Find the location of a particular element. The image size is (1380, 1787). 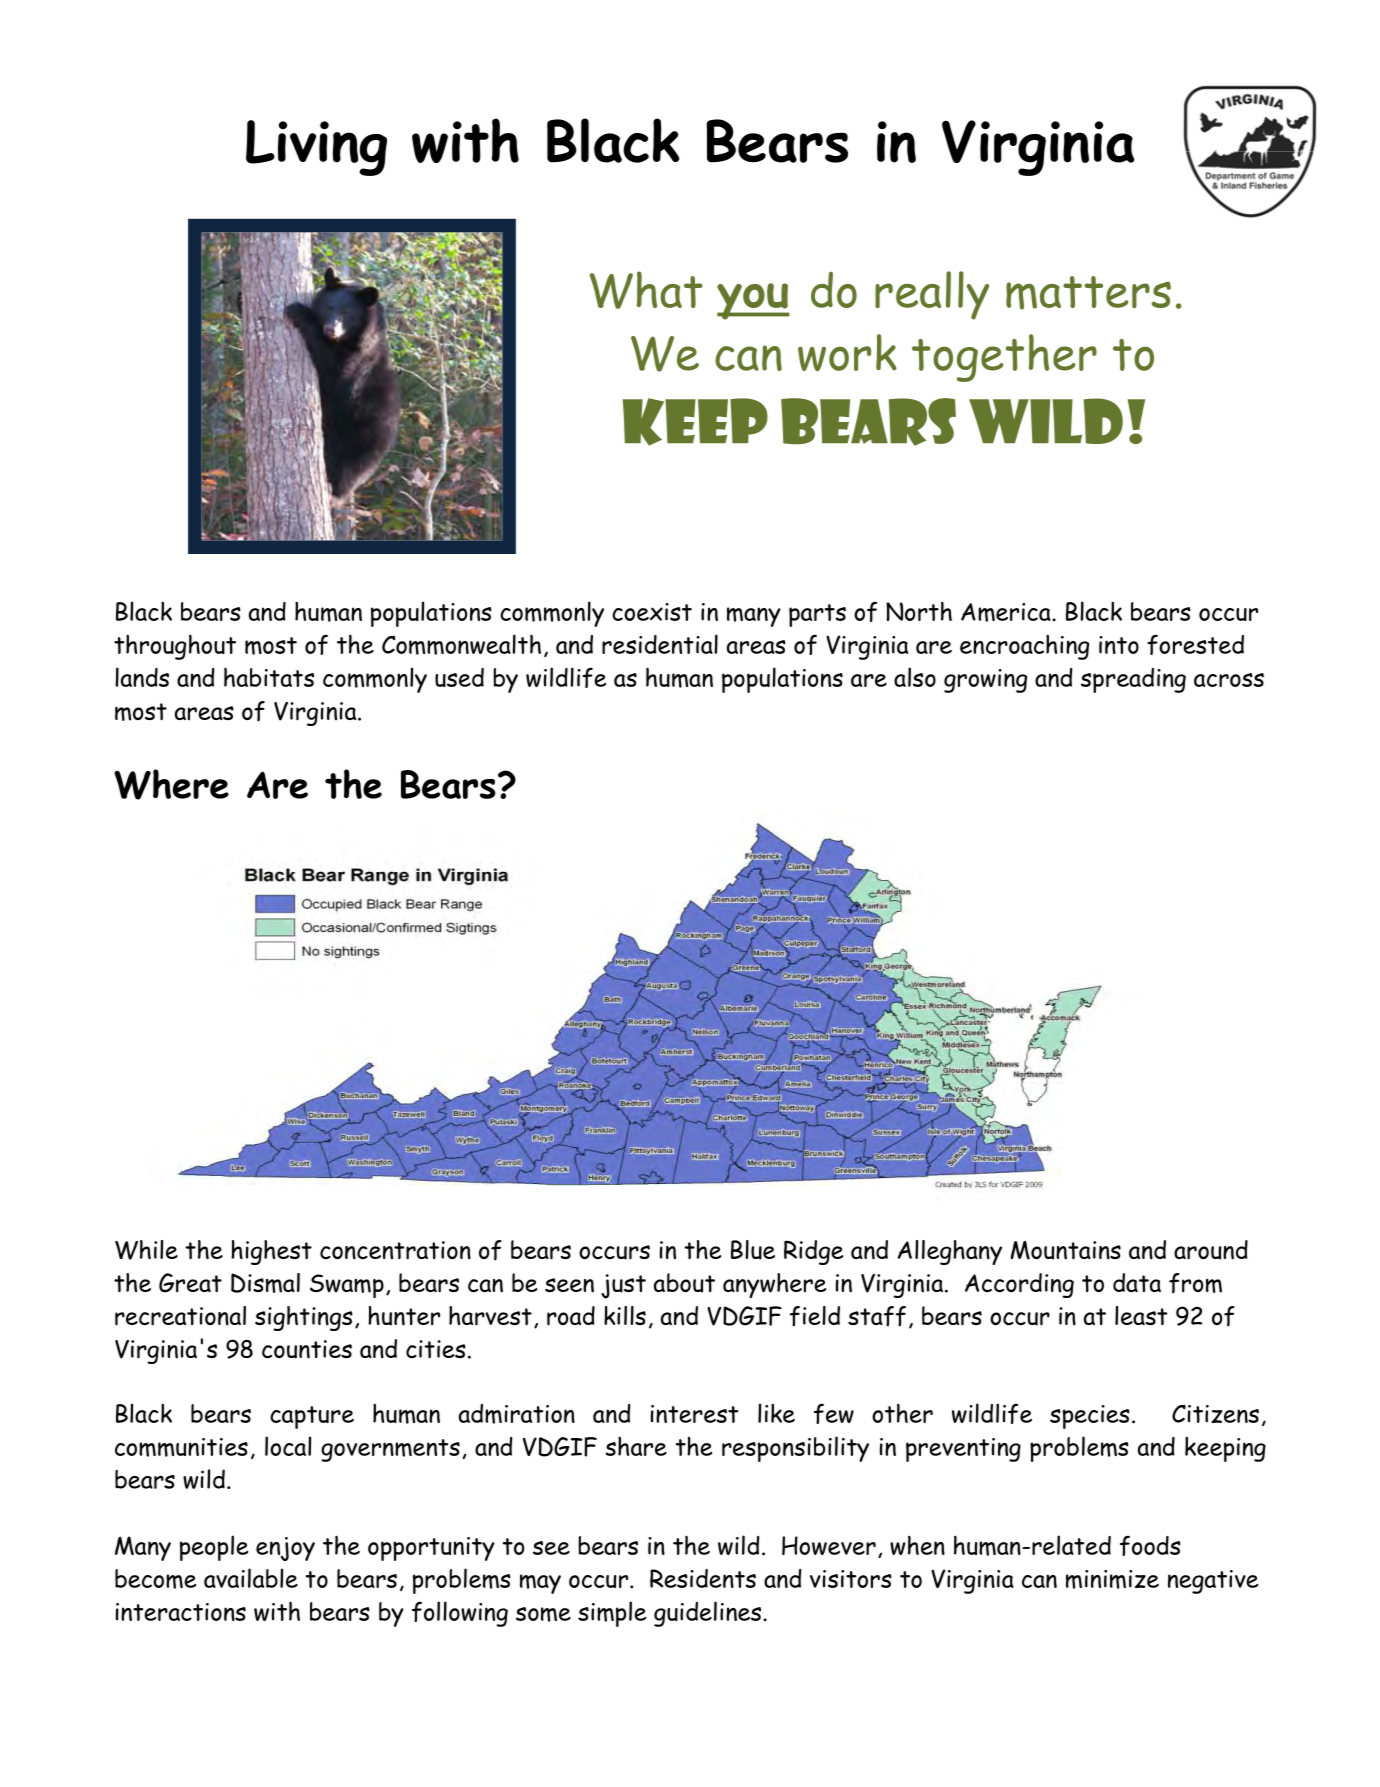

Living is located at coordinates (316, 148).
